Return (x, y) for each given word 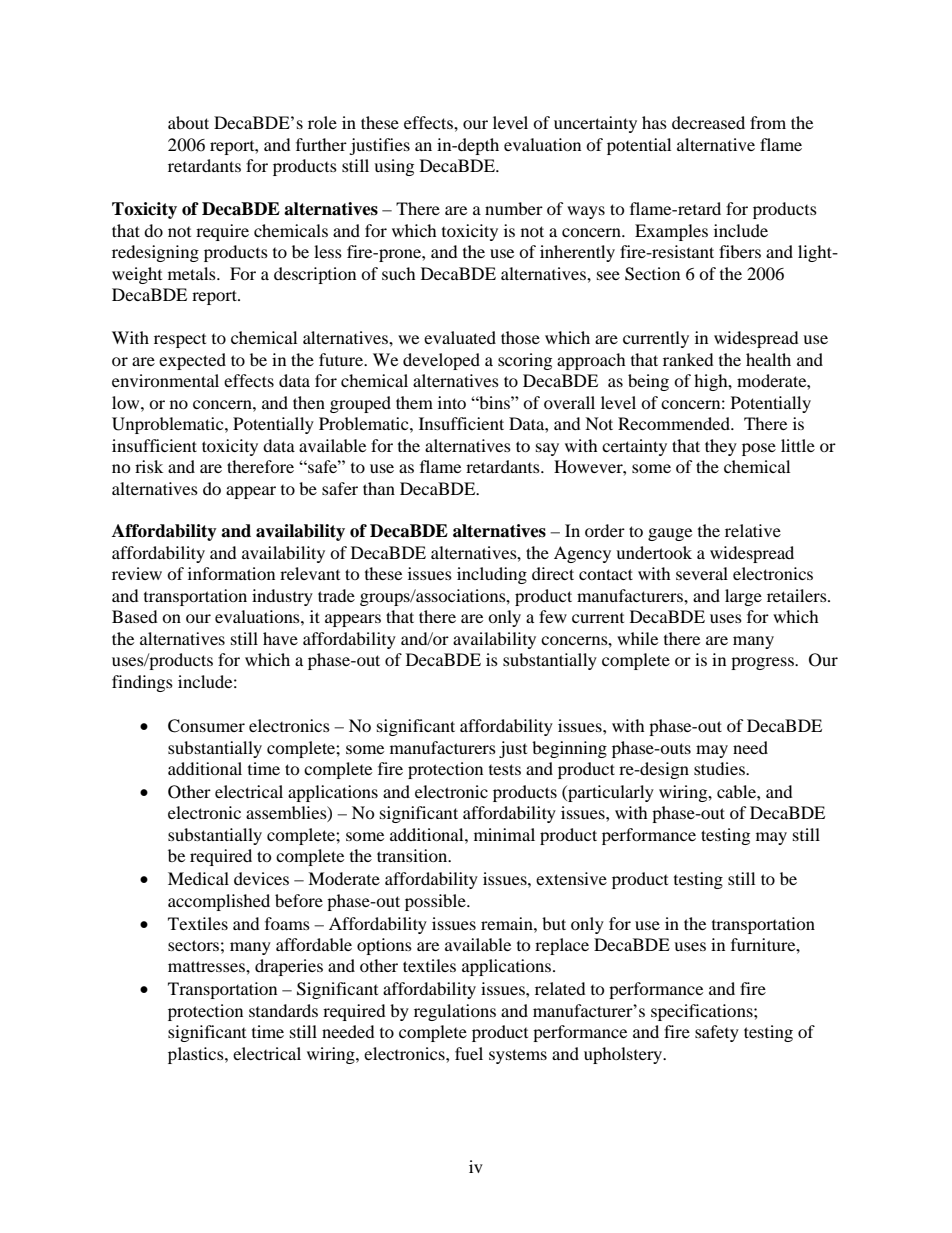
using (394, 167)
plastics (197, 1055)
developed (441, 361)
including (492, 575)
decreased (708, 122)
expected (192, 361)
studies (720, 768)
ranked (688, 359)
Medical (198, 878)
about (188, 122)
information (231, 573)
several (702, 573)
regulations (455, 1012)
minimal (504, 834)
